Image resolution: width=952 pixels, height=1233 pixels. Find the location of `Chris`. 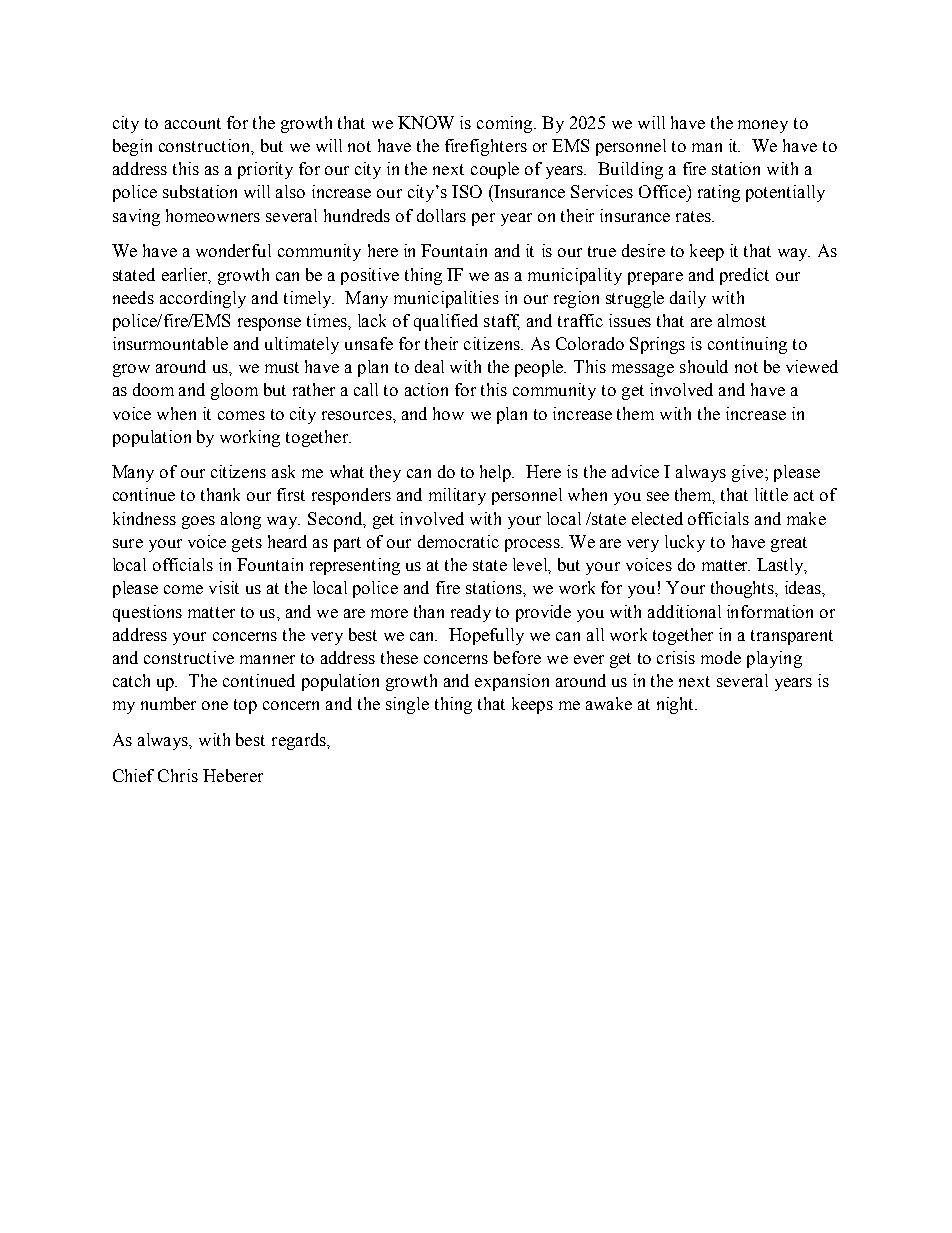

Chris is located at coordinates (178, 775).
